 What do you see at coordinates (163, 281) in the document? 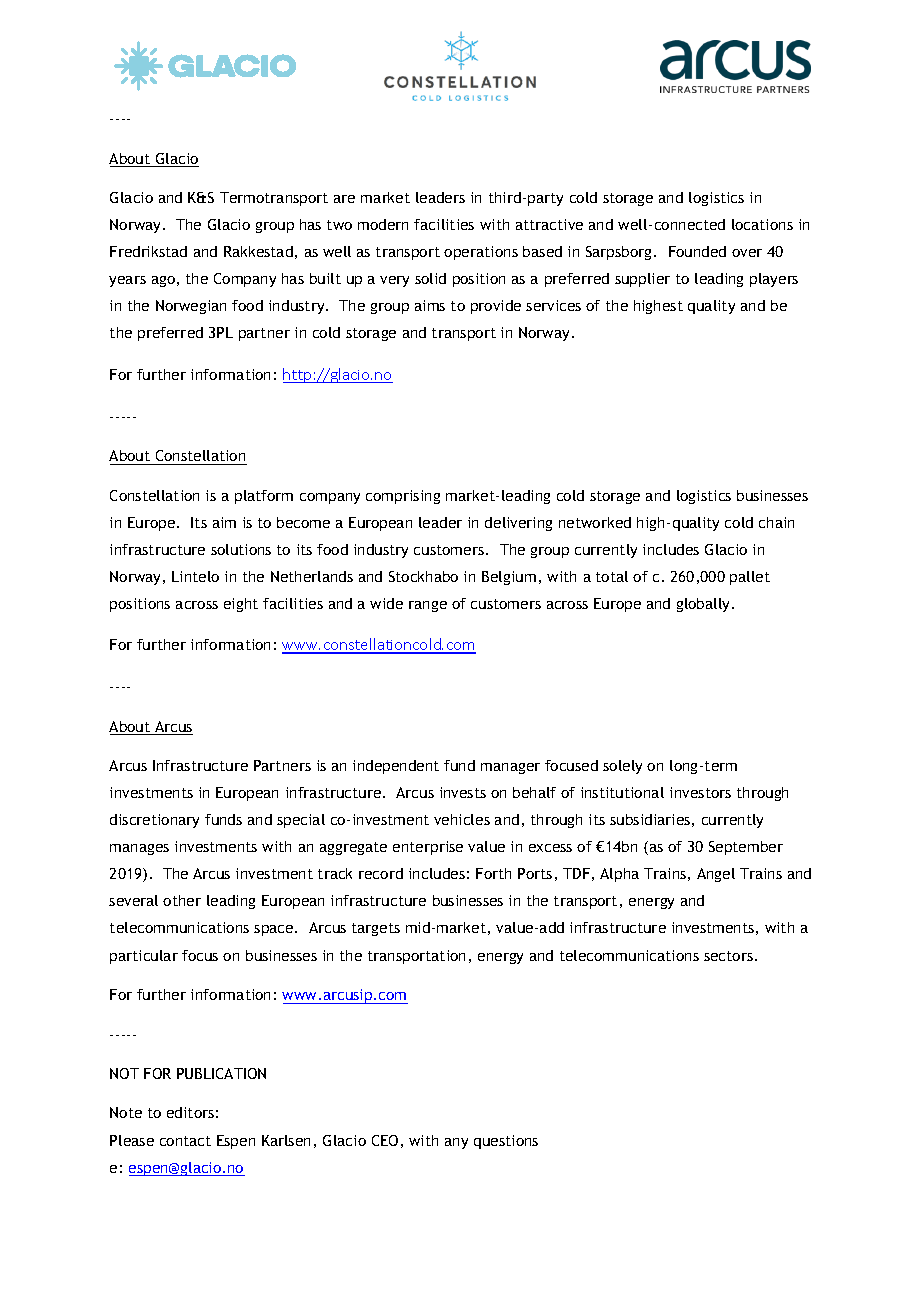
I see `ago` at bounding box center [163, 281].
